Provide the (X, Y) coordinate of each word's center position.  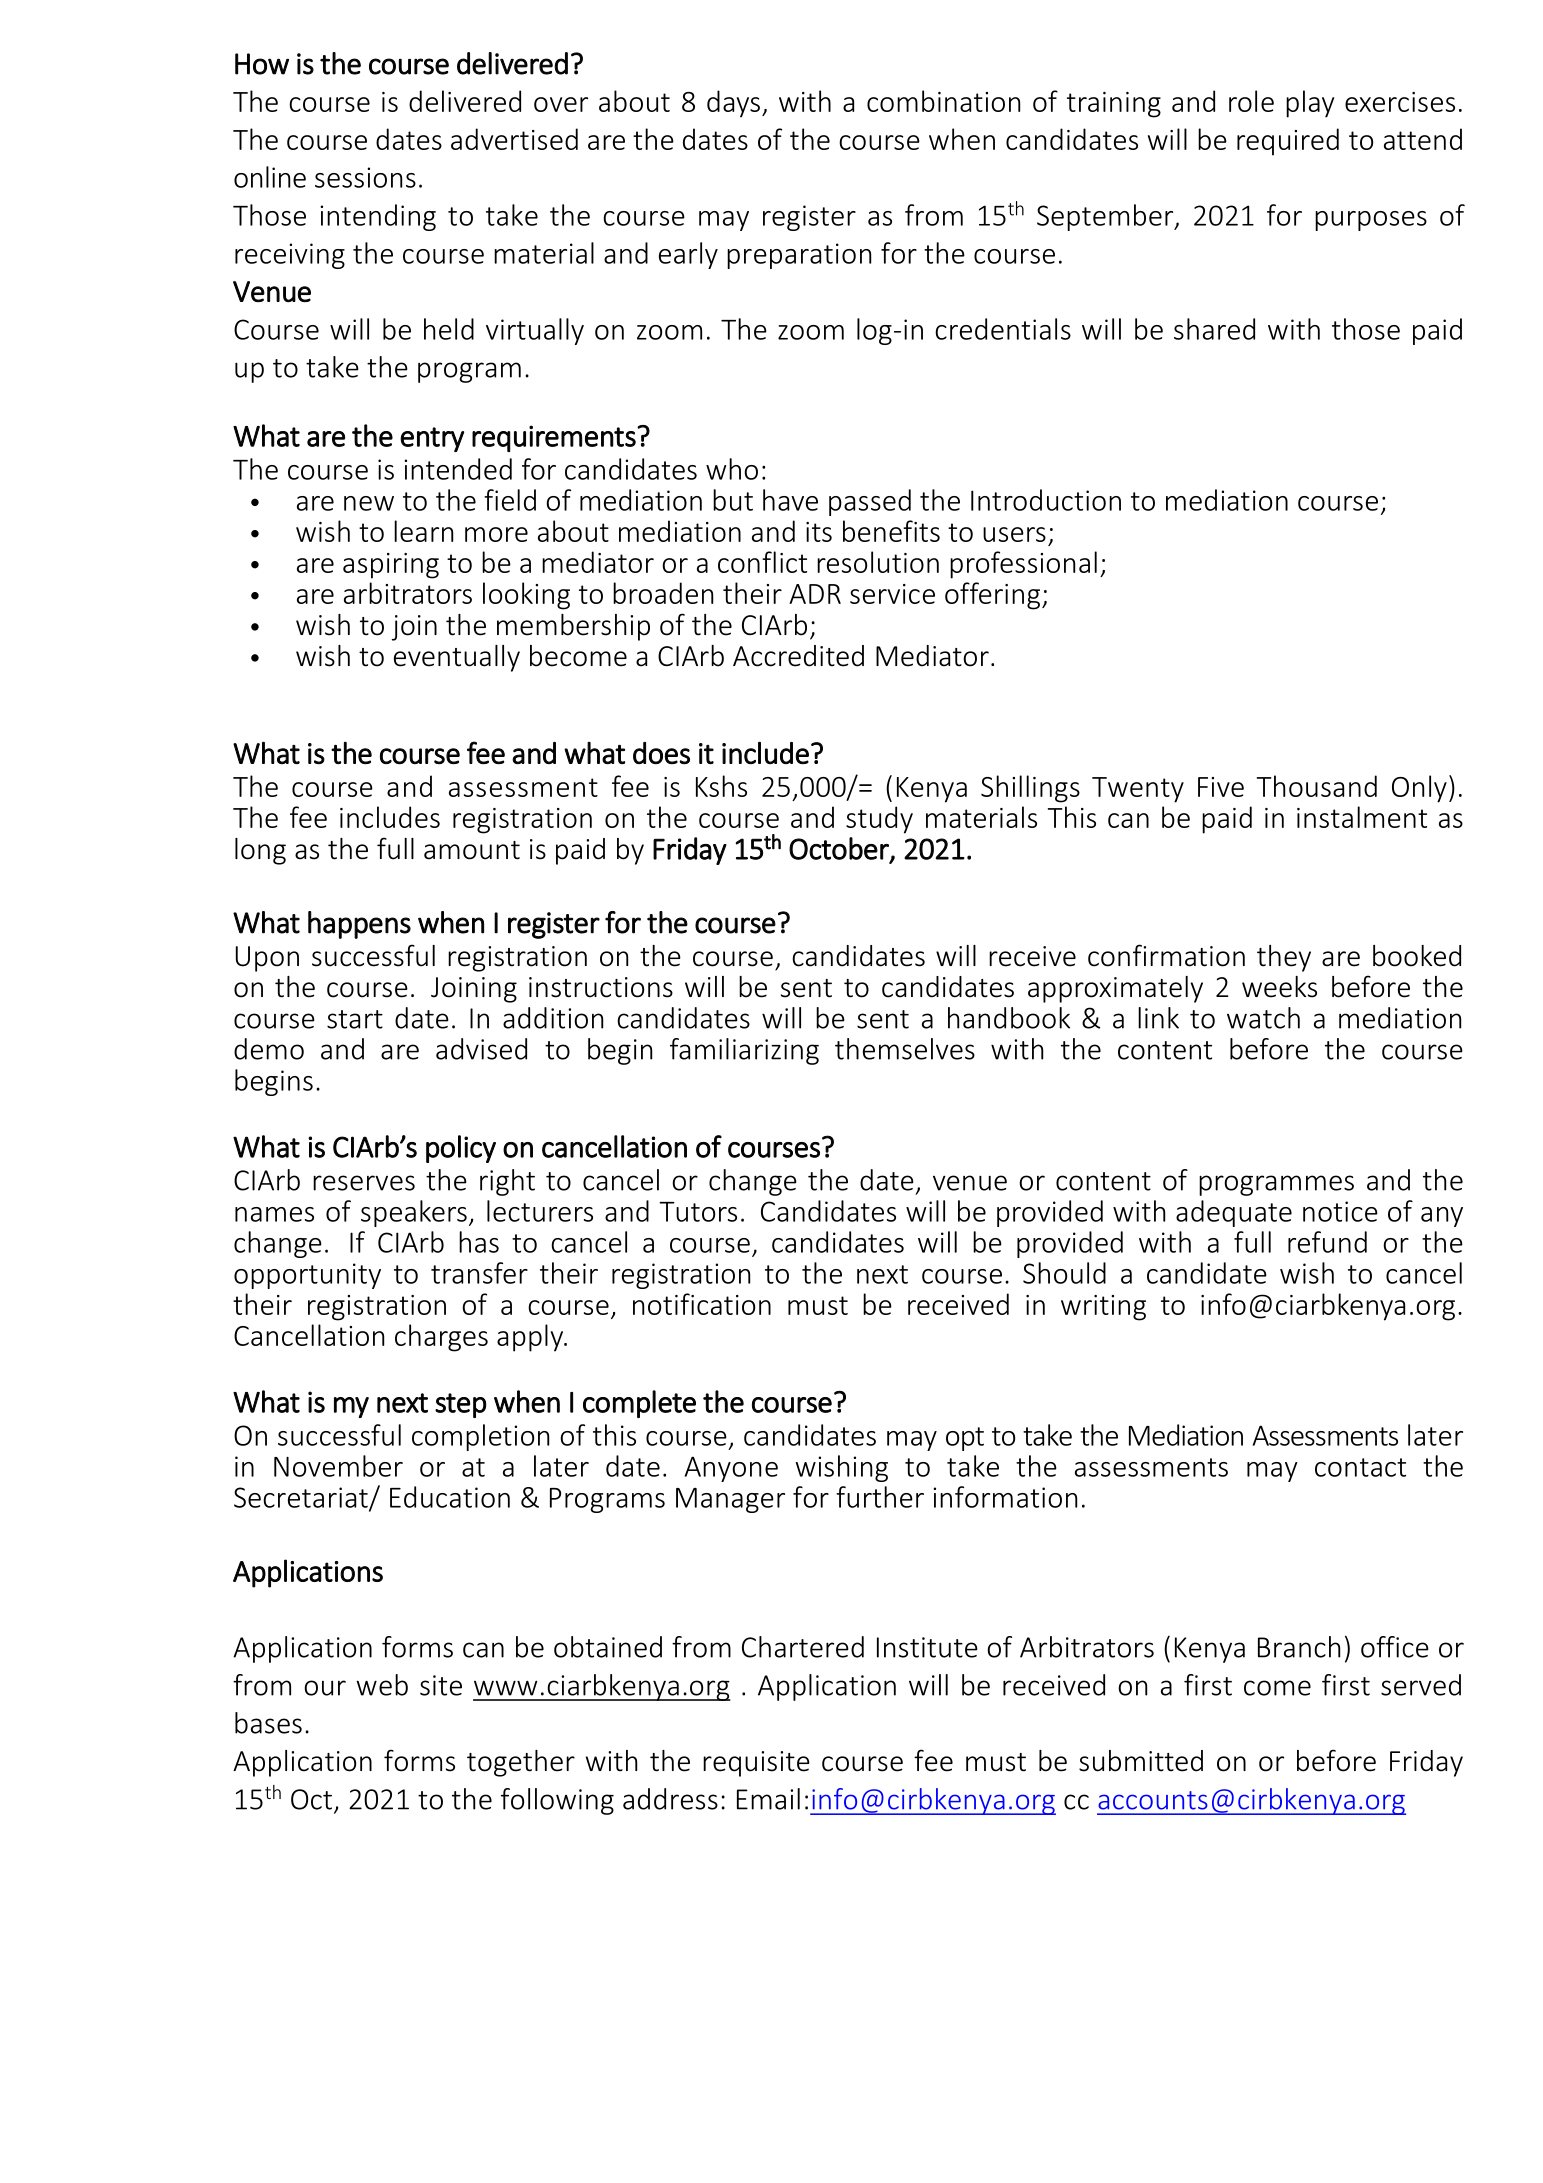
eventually (457, 658)
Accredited (798, 656)
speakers (414, 1213)
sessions (365, 177)
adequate (1234, 1213)
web (382, 1685)
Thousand (1317, 786)
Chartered (803, 1647)
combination (943, 101)
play (1310, 104)
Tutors (698, 1212)
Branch (1299, 1647)
